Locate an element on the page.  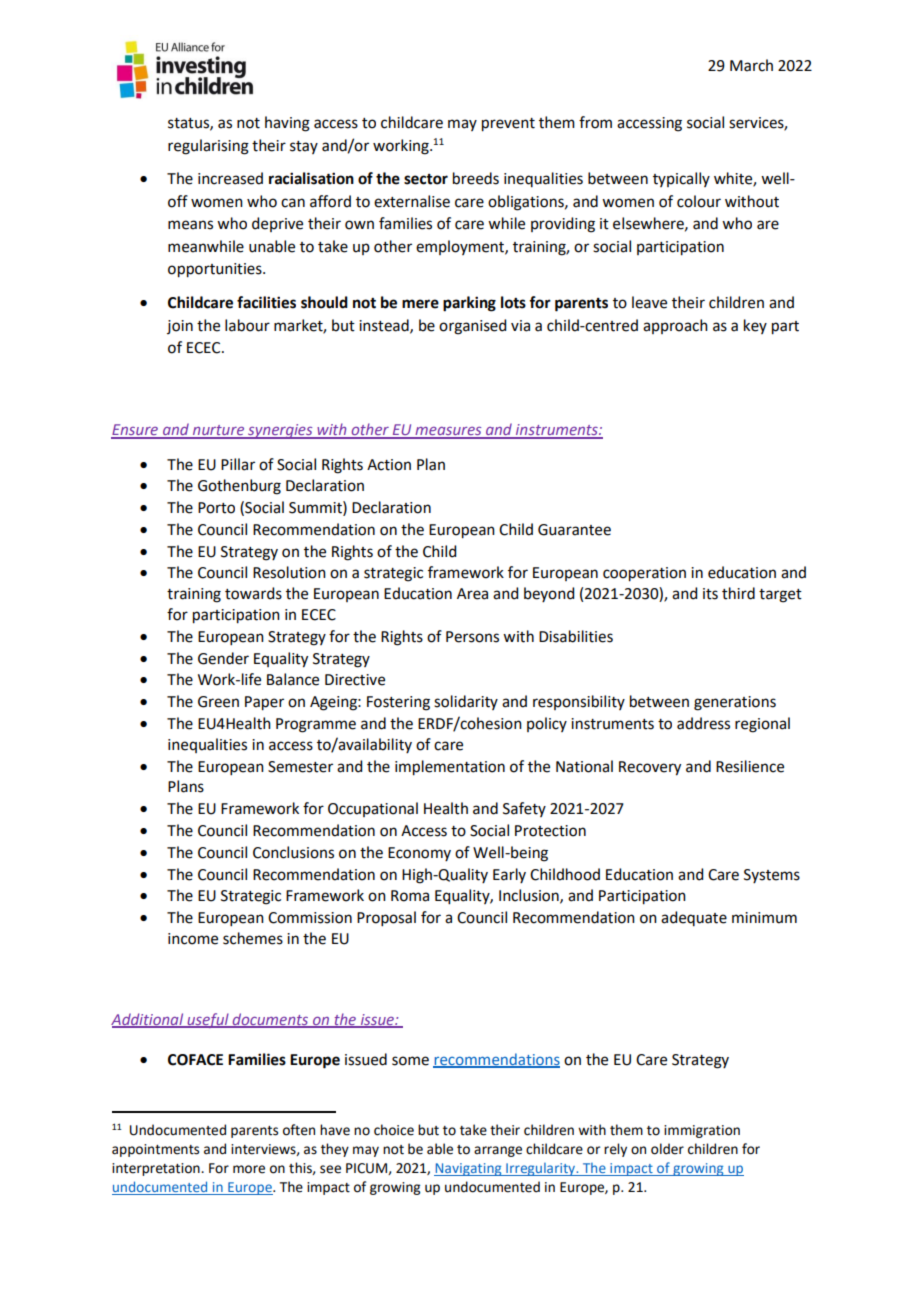
Persons is located at coordinates (472, 637).
